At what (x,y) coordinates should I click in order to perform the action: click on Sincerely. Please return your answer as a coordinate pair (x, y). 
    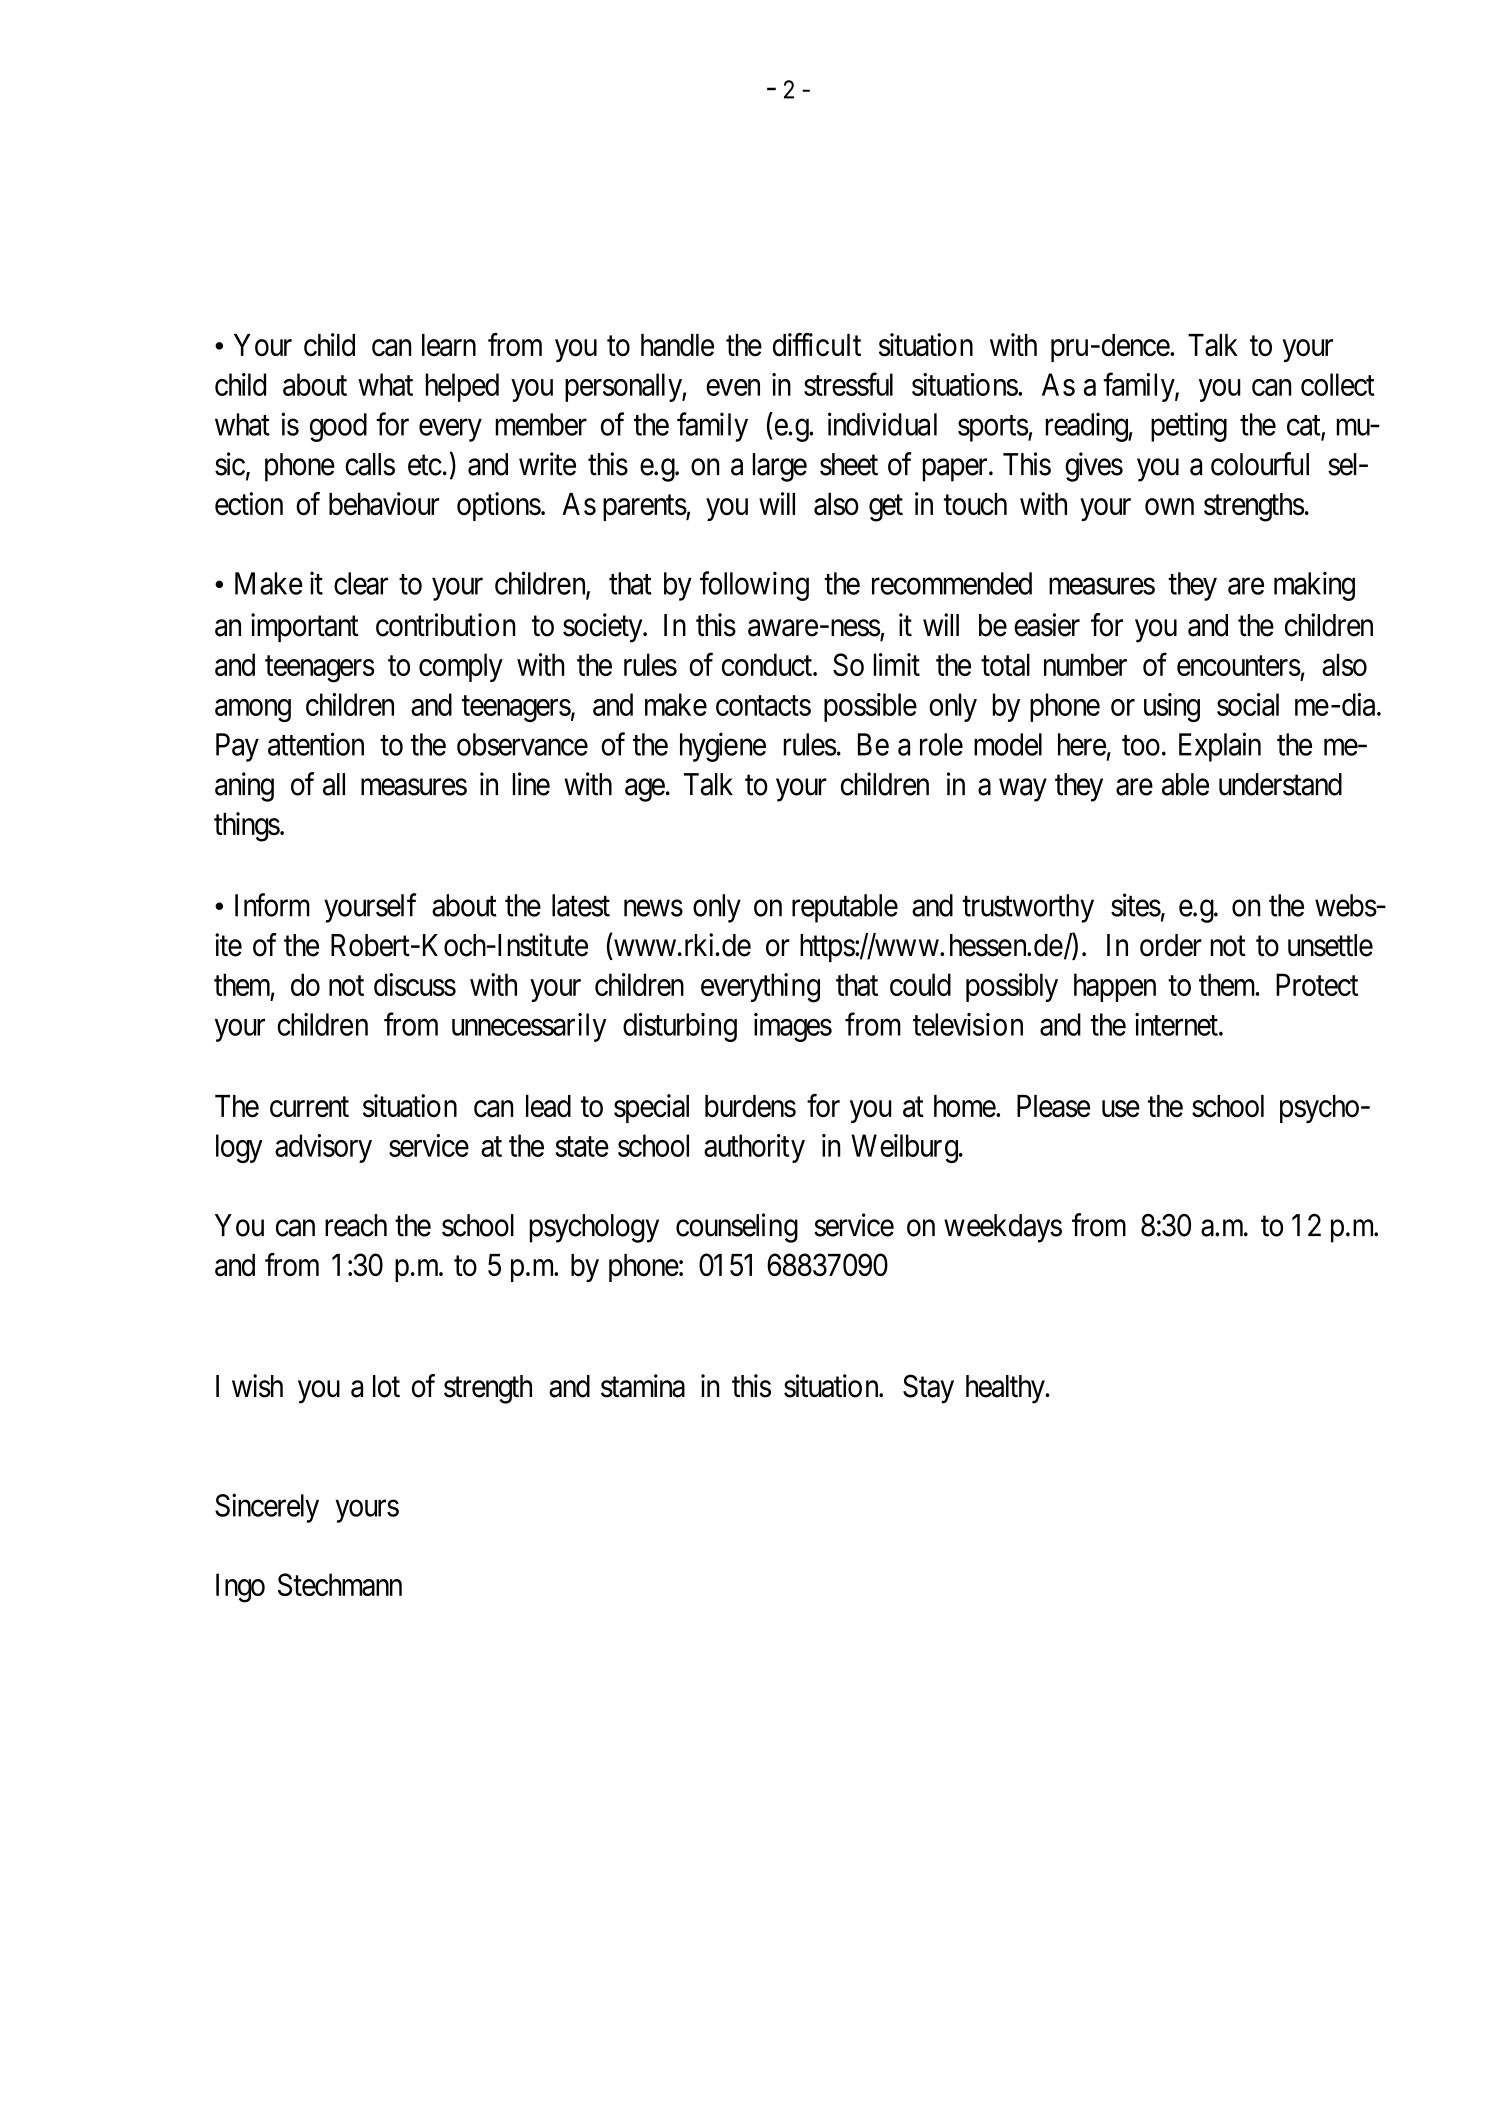
    Looking at the image, I should click on (267, 1508).
